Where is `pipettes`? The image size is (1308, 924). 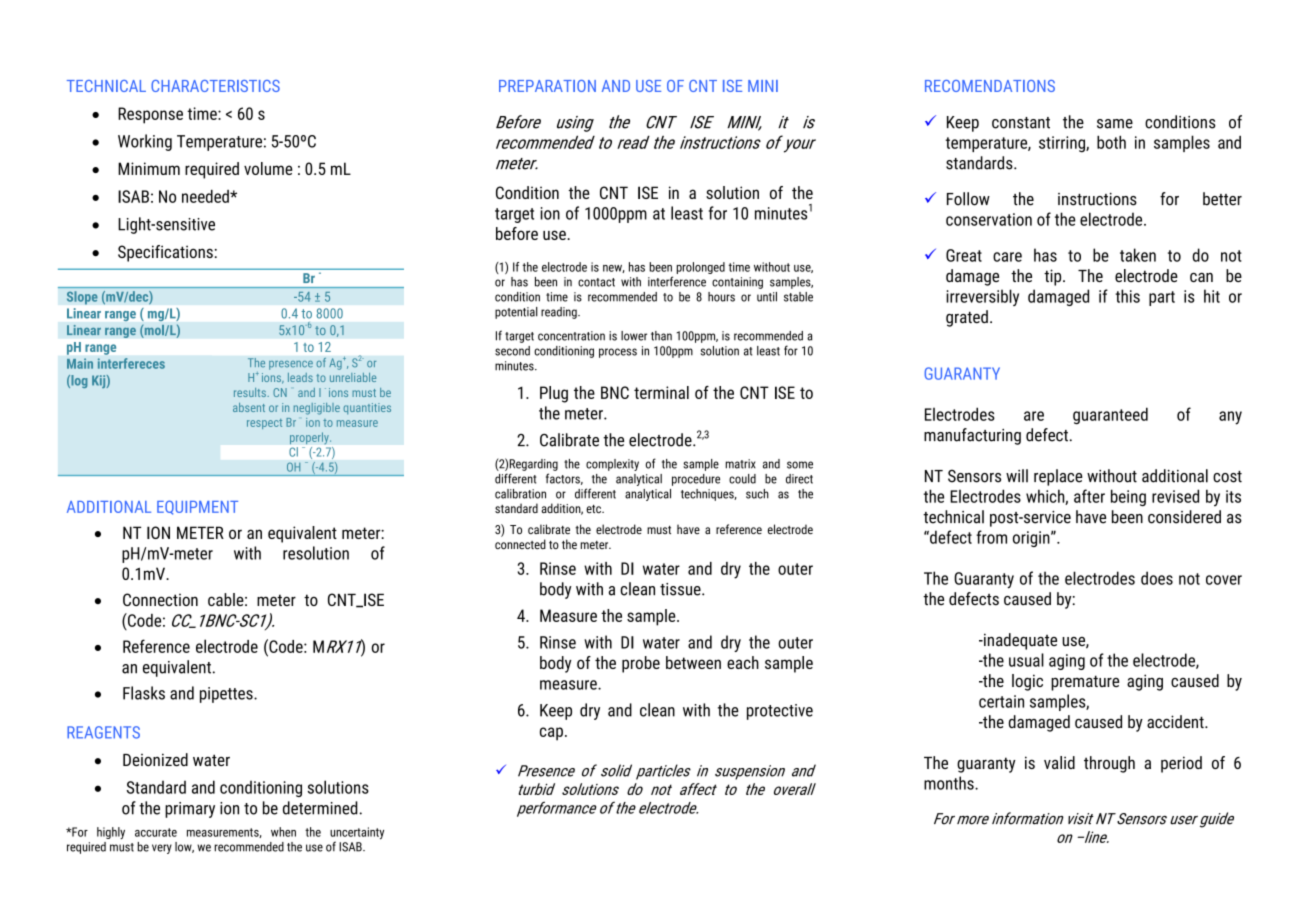 pipettes is located at coordinates (227, 695).
